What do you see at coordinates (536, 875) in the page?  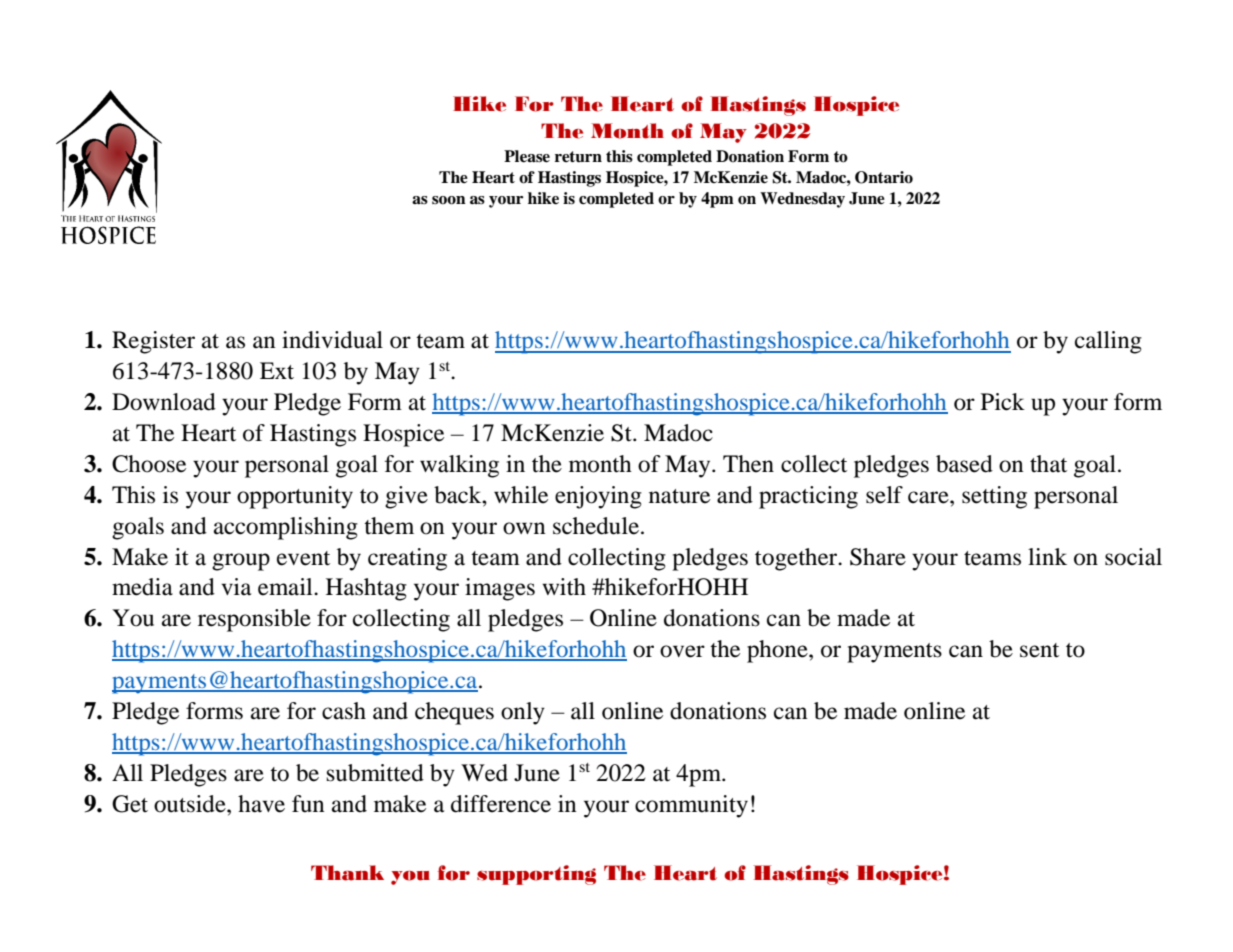 I see `supporting` at bounding box center [536, 875].
